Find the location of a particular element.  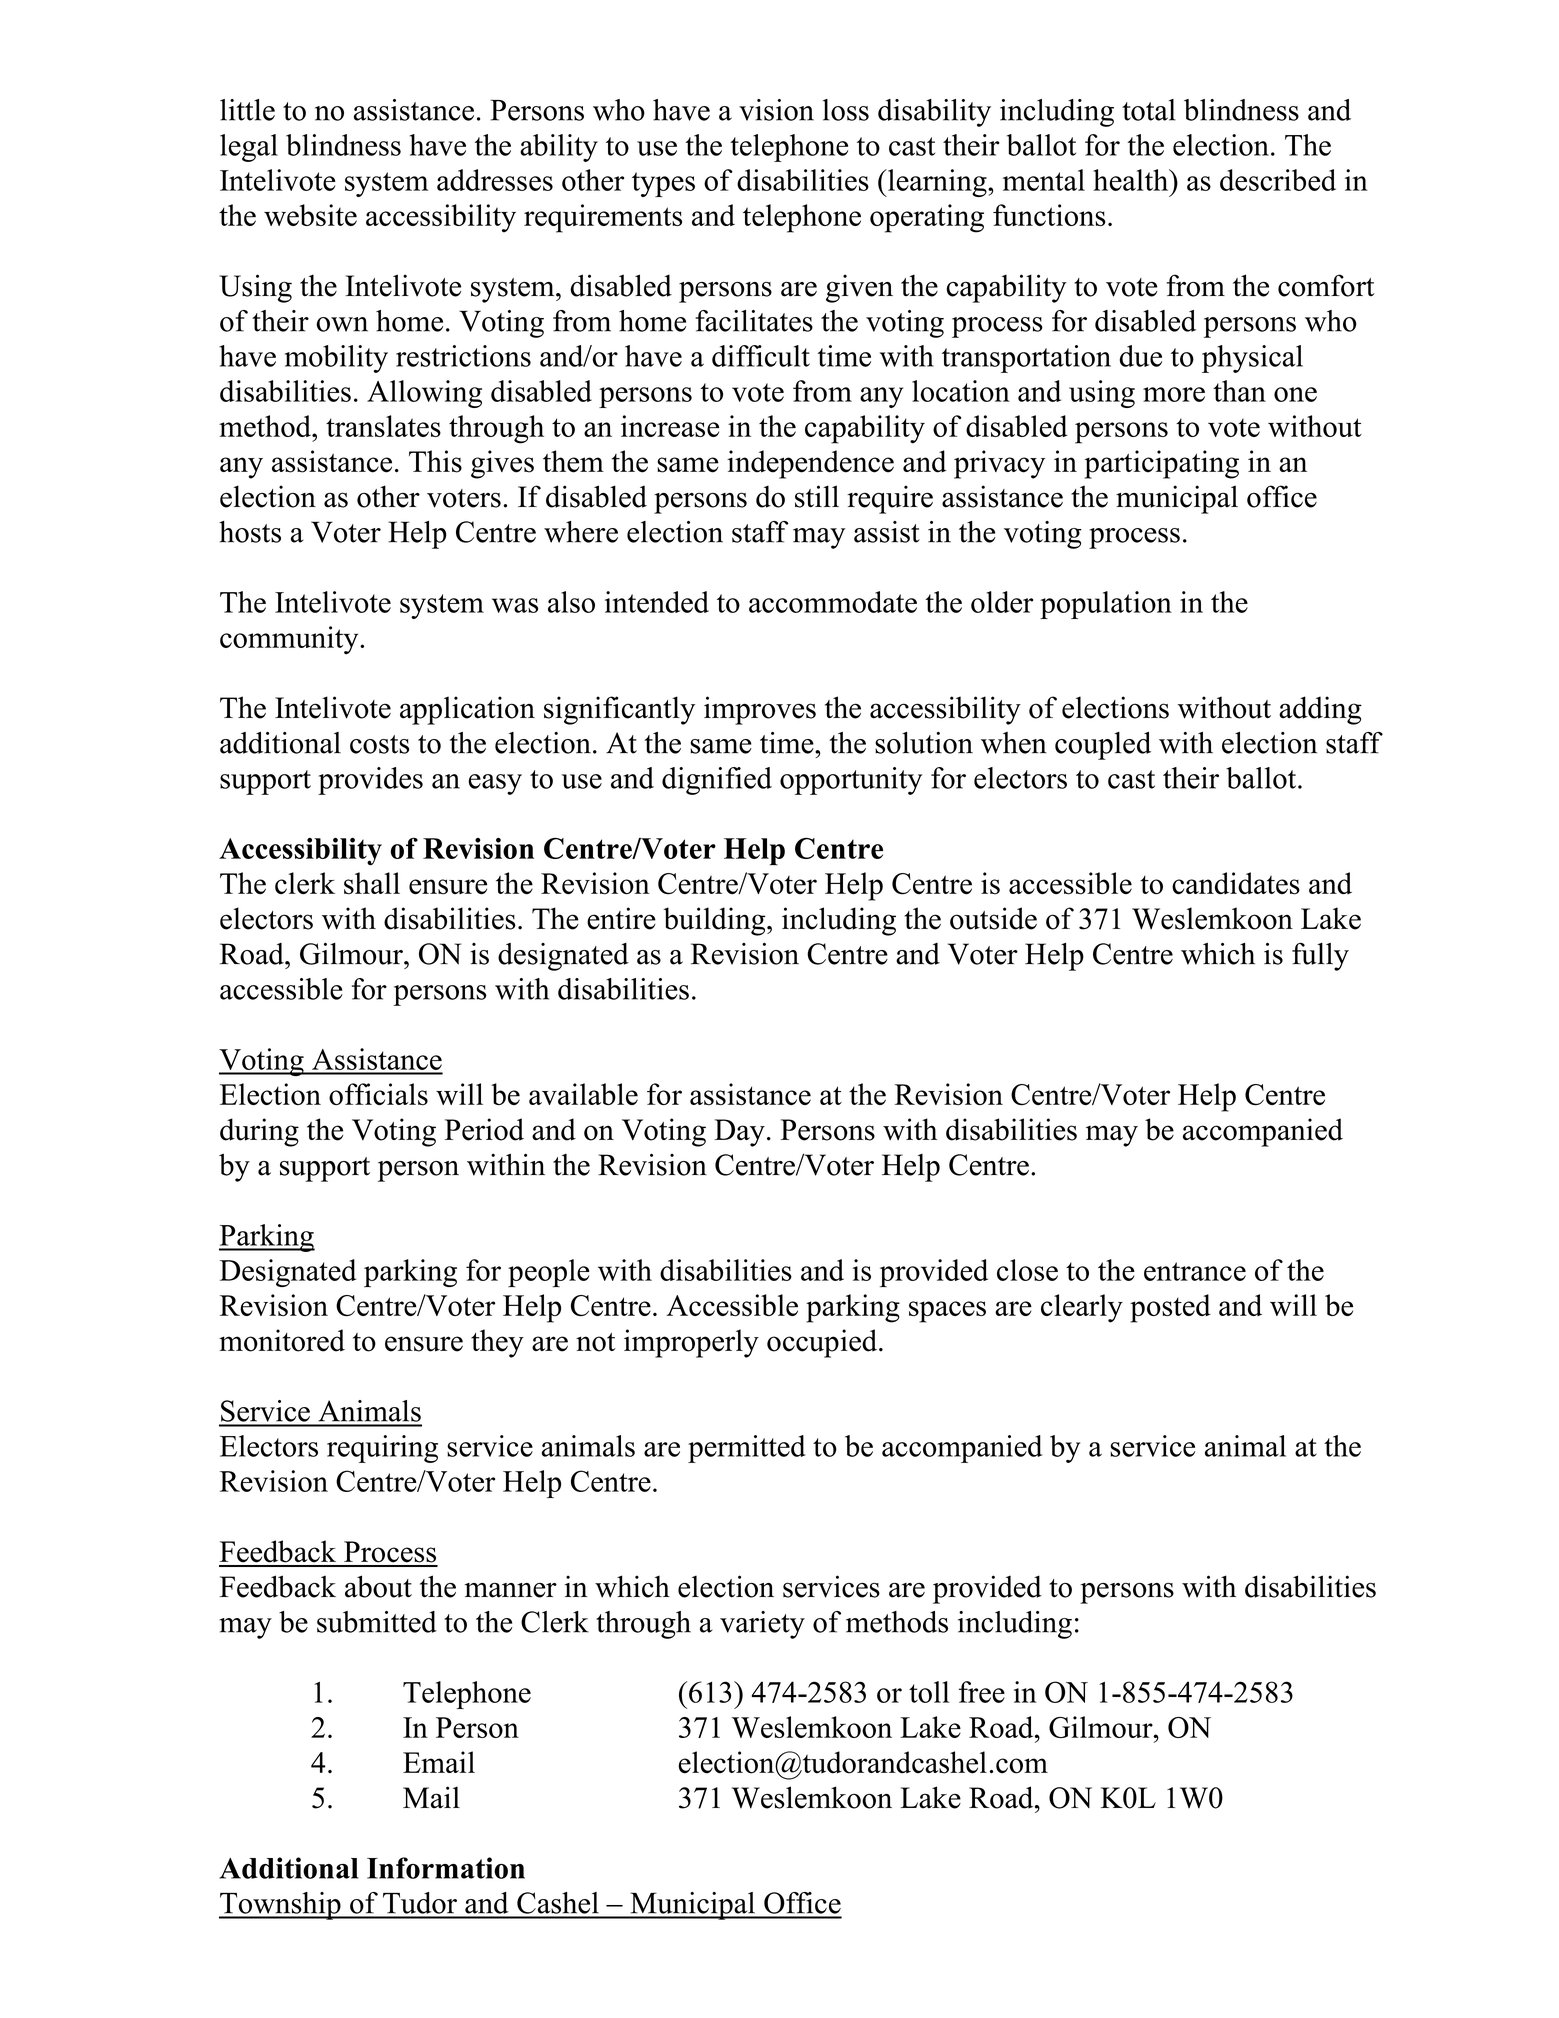

officials is located at coordinates (378, 1094).
